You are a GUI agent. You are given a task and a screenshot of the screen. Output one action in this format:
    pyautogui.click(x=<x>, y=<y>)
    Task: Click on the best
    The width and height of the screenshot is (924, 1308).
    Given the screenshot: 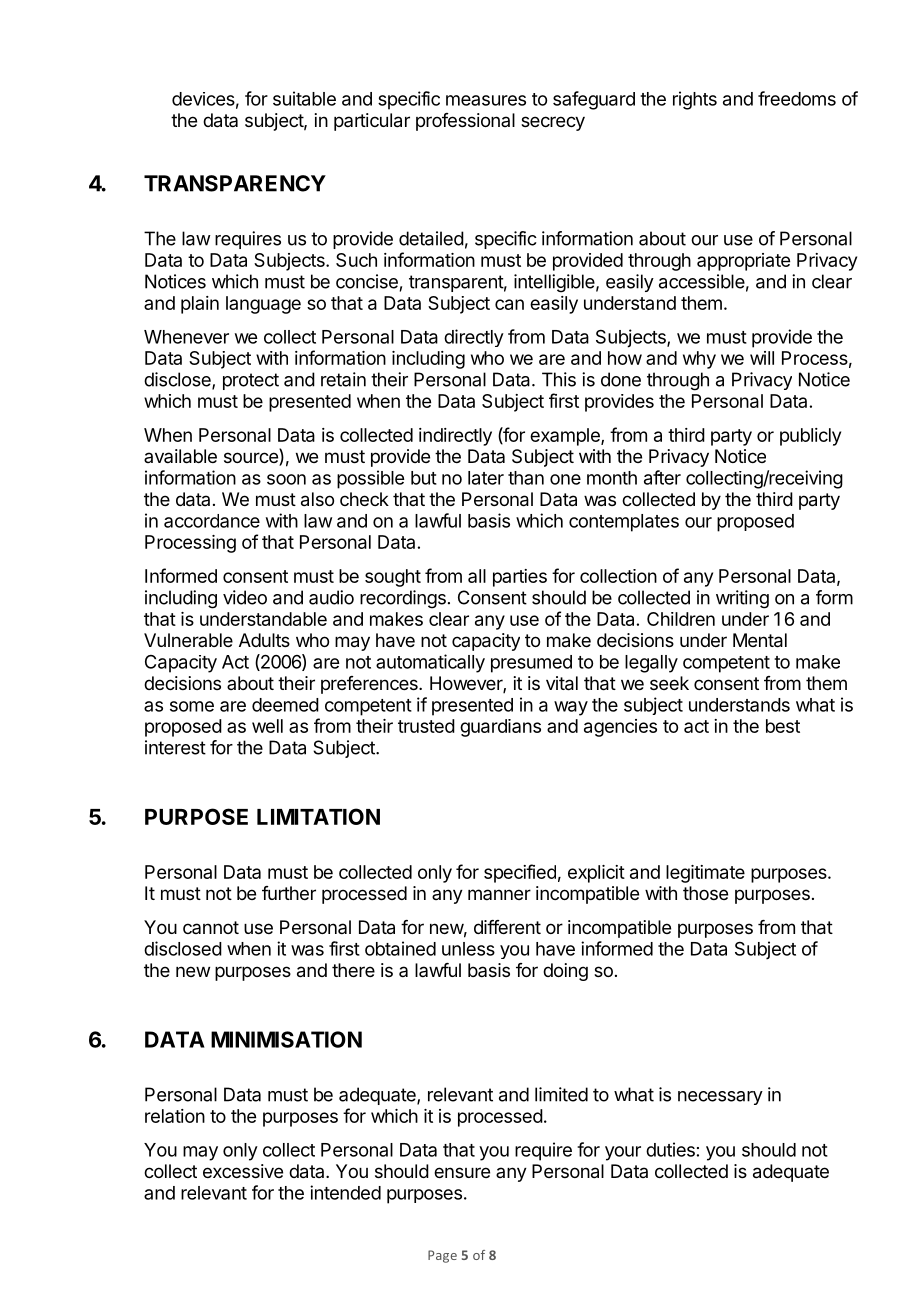 What is the action you would take?
    pyautogui.click(x=783, y=726)
